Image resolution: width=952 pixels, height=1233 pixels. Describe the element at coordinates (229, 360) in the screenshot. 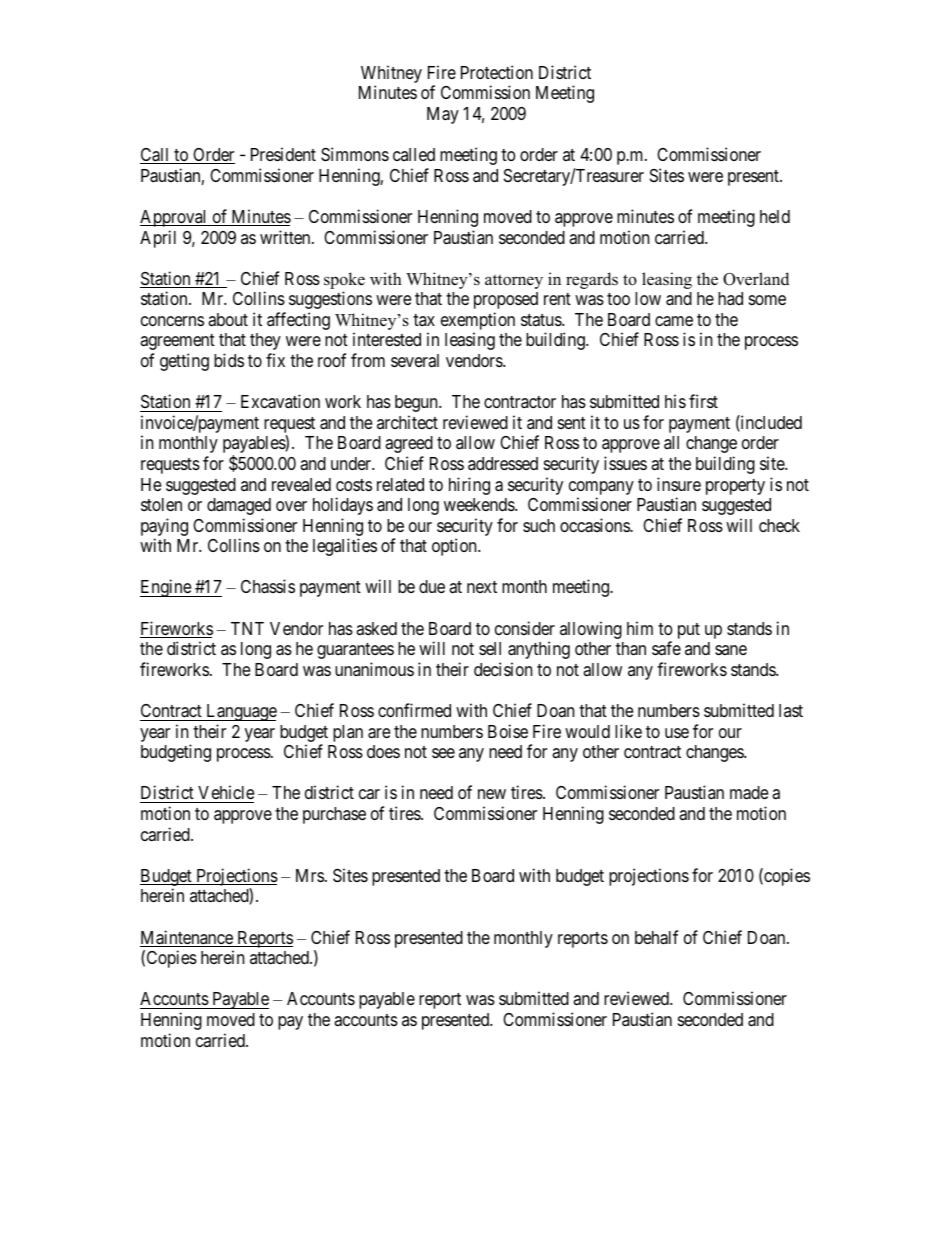

I see `bids` at that location.
